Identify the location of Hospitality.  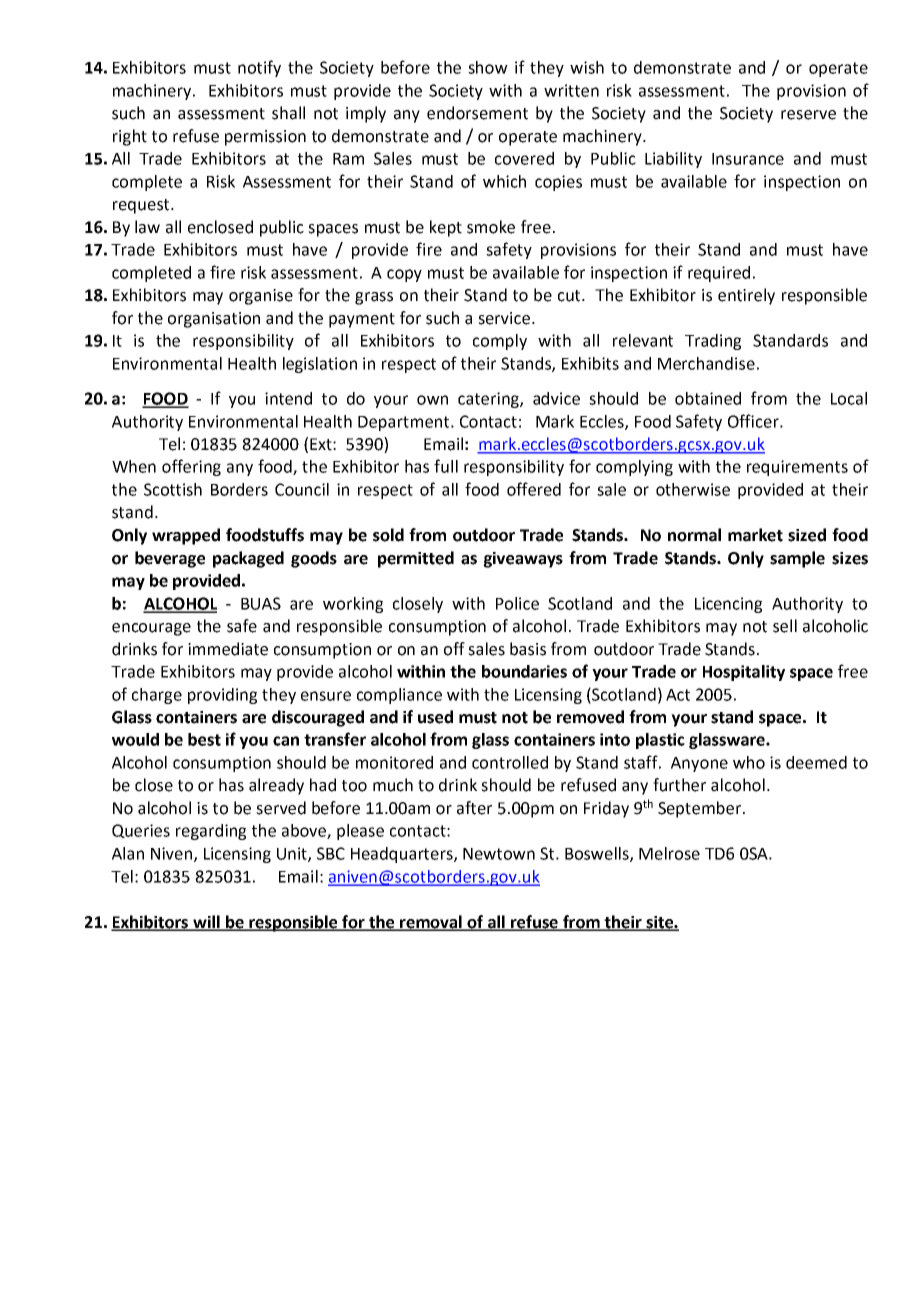
(744, 673).
